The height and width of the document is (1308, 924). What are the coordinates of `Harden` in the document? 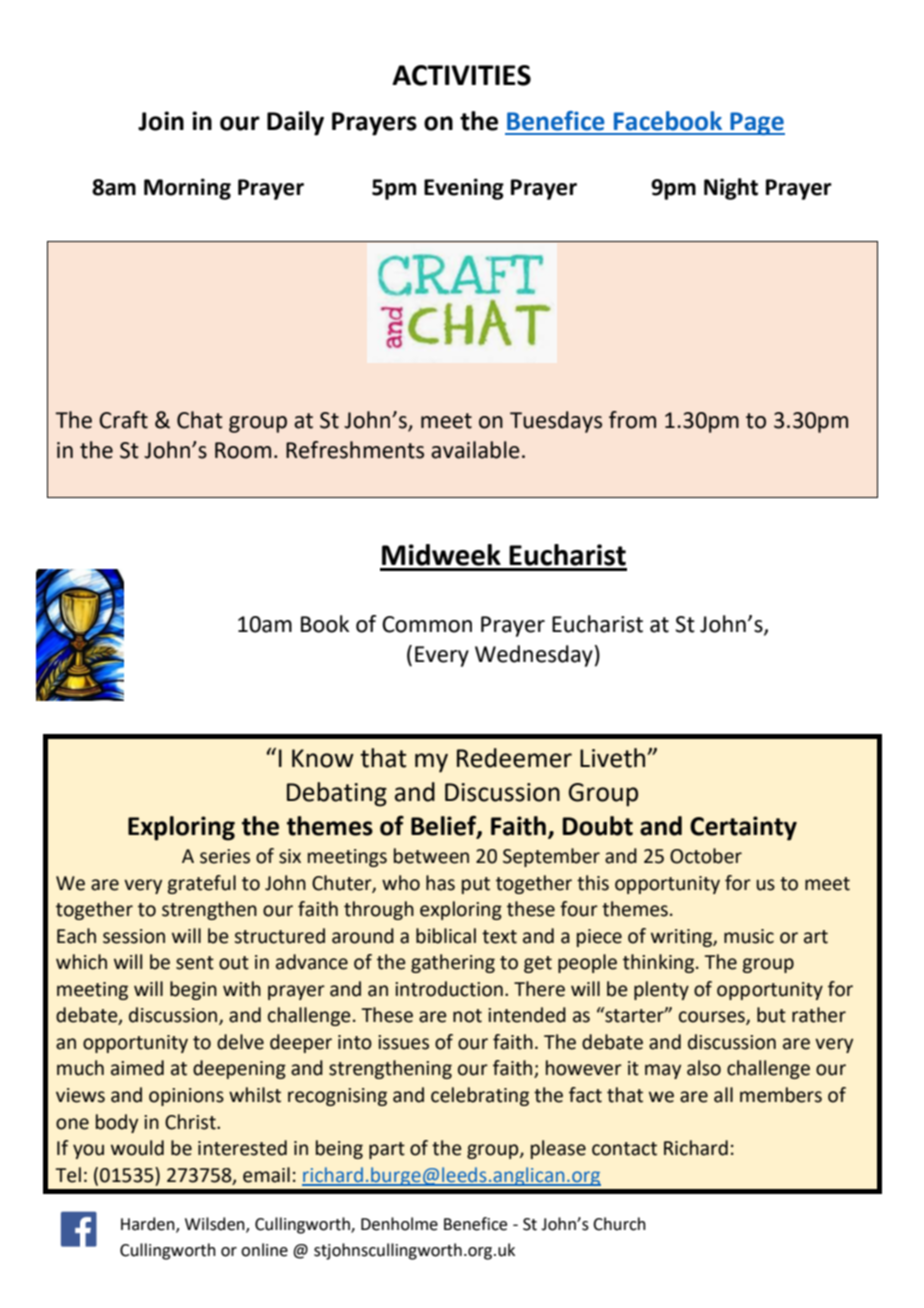 It's located at (149, 1225).
